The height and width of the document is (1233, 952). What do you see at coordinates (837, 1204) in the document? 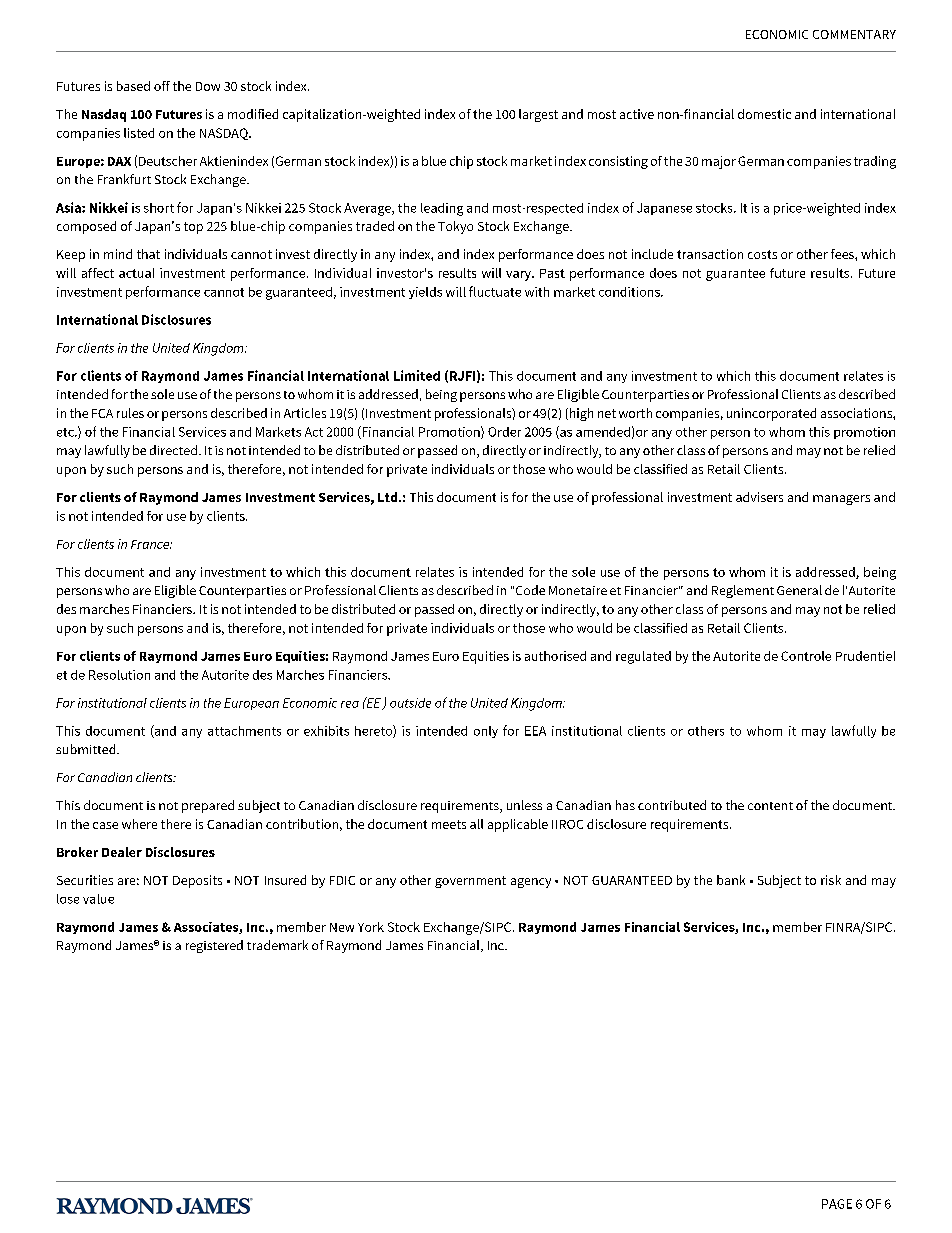
I see `PAGE` at bounding box center [837, 1204].
